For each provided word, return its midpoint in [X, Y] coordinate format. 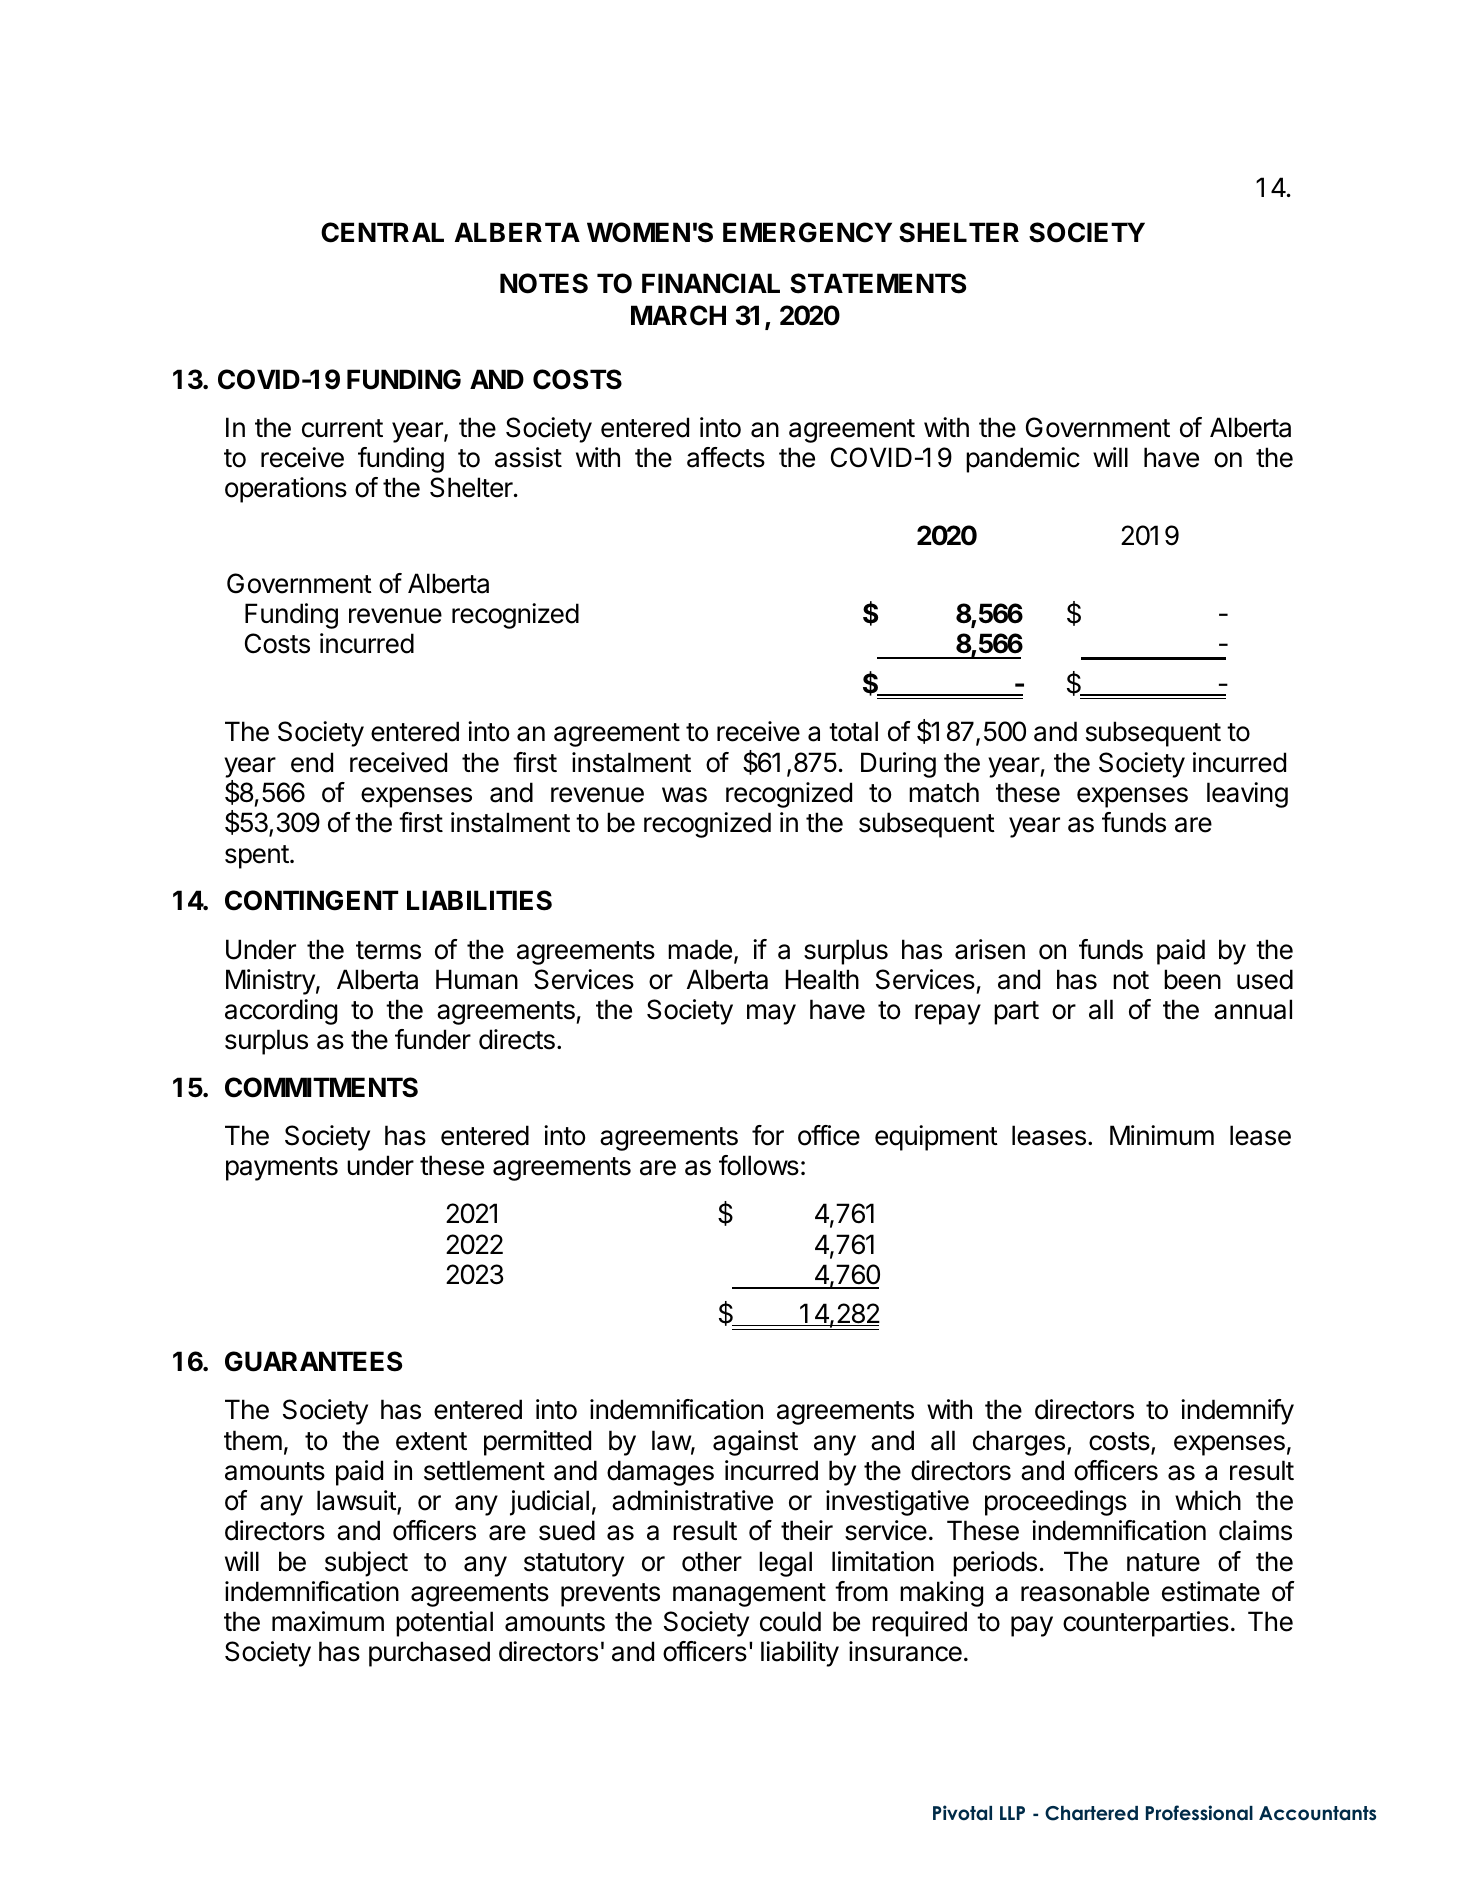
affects [726, 457]
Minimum [1162, 1135]
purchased [429, 1654]
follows [759, 1165]
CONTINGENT [311, 900]
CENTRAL [382, 232]
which [1208, 1500]
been [1192, 979]
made [700, 949]
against [755, 1443]
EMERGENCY [807, 232]
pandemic [1023, 460]
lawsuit [357, 1501]
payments [282, 1169]
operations [286, 490]
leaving [1247, 795]
